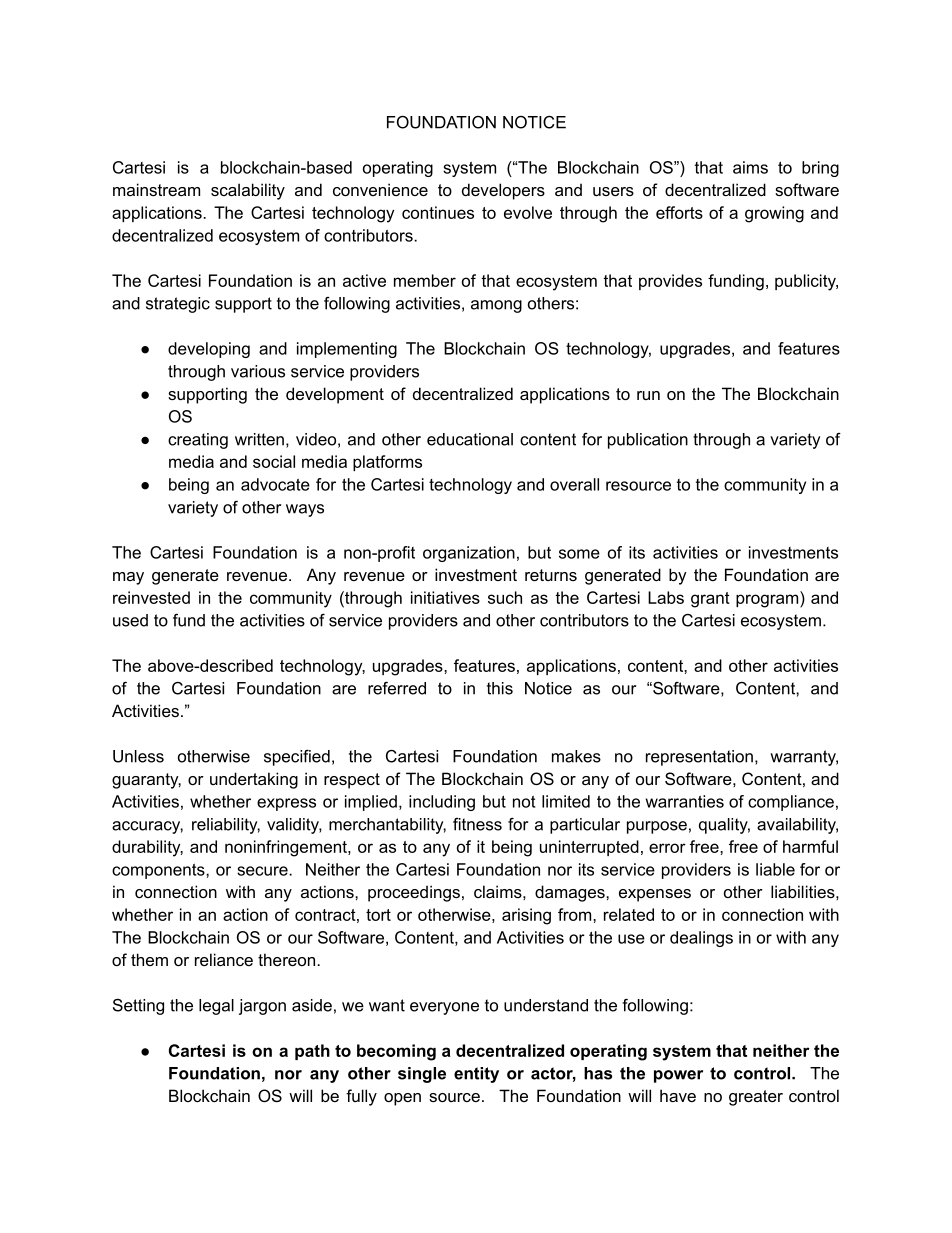  I want to click on run, so click(648, 395).
